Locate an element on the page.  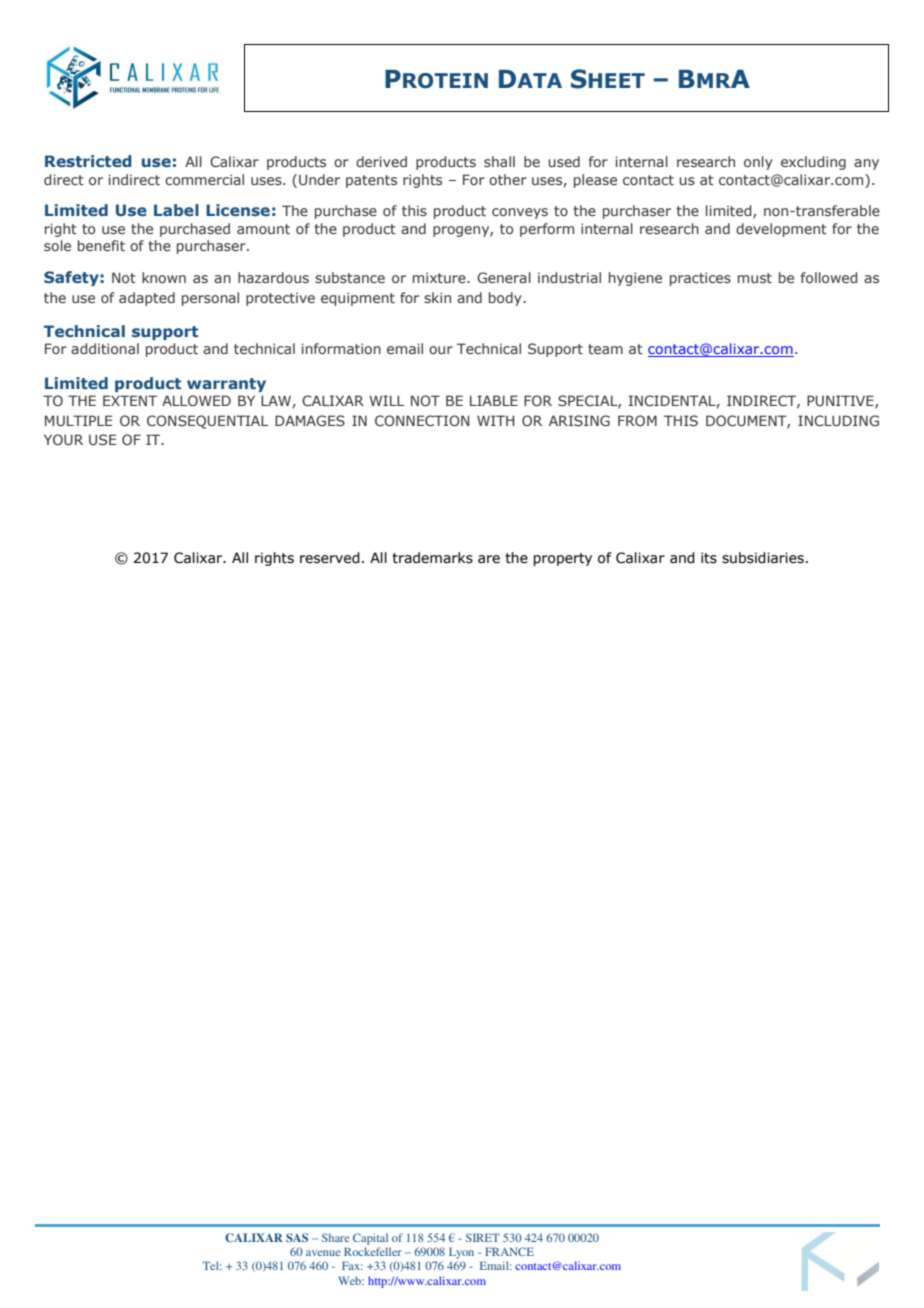
other is located at coordinates (508, 179).
